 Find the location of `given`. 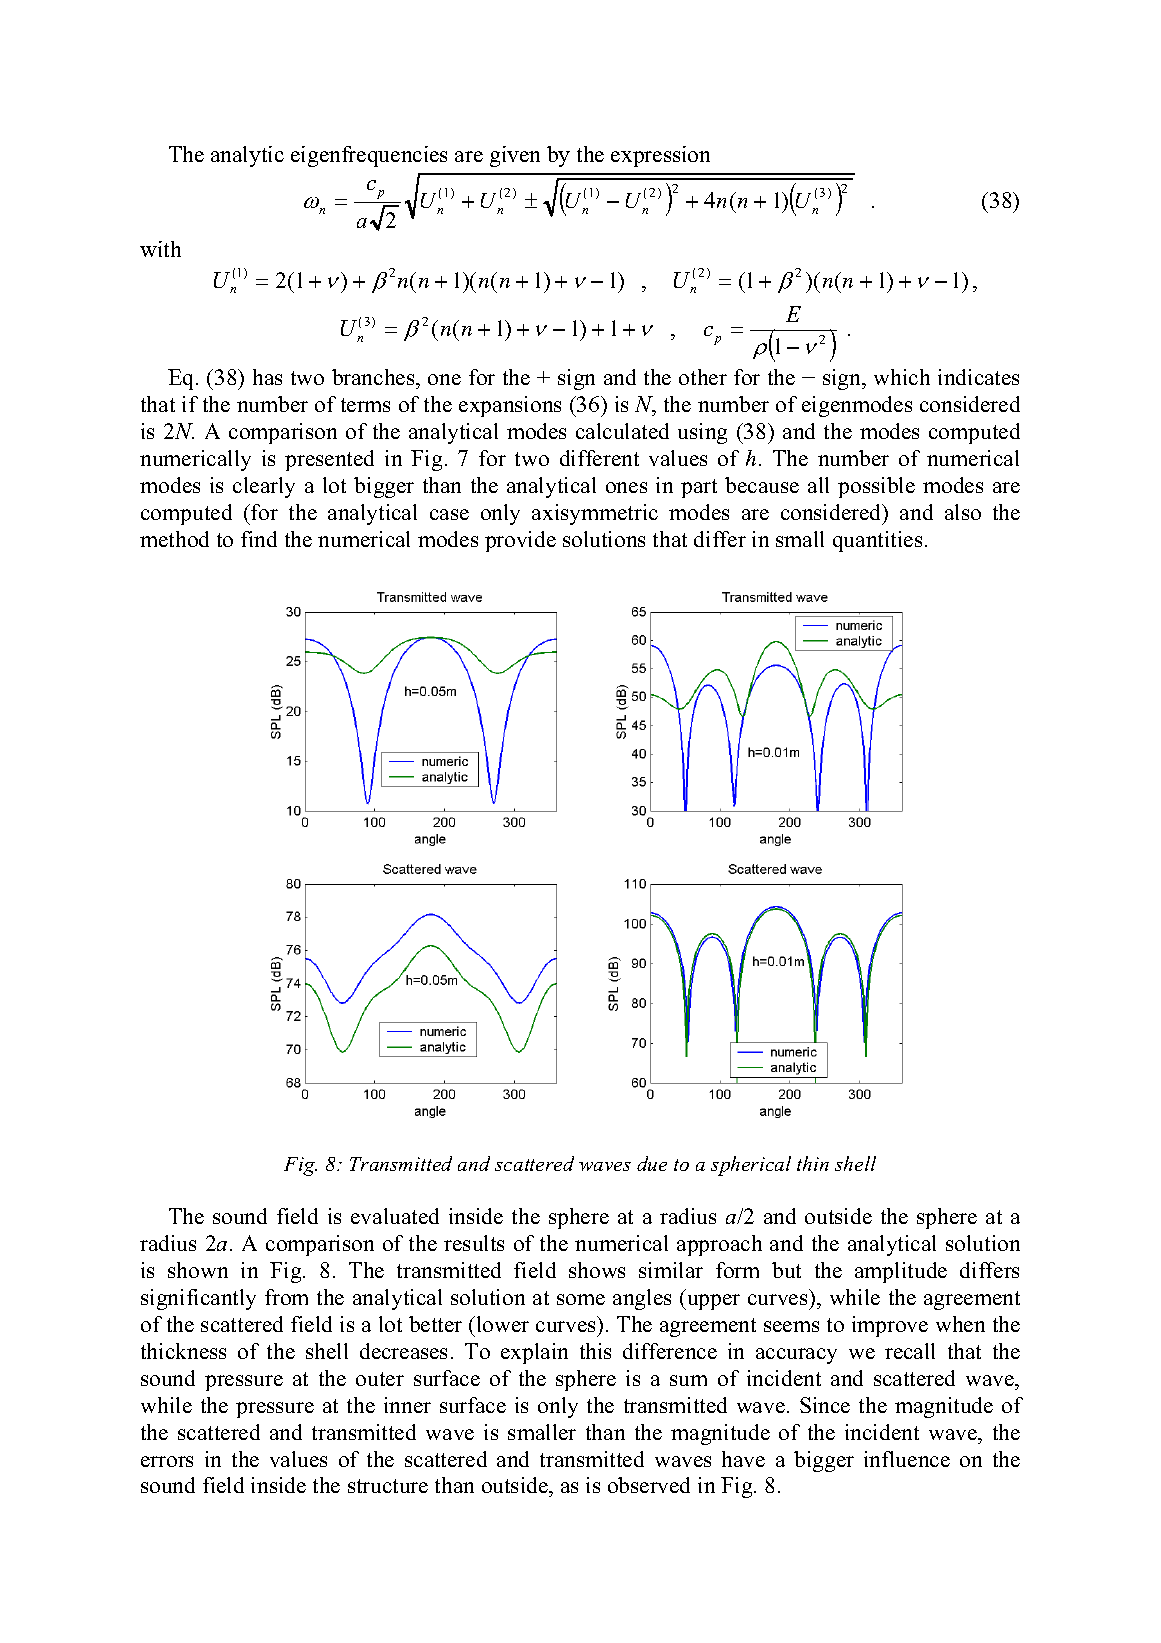

given is located at coordinates (515, 156).
